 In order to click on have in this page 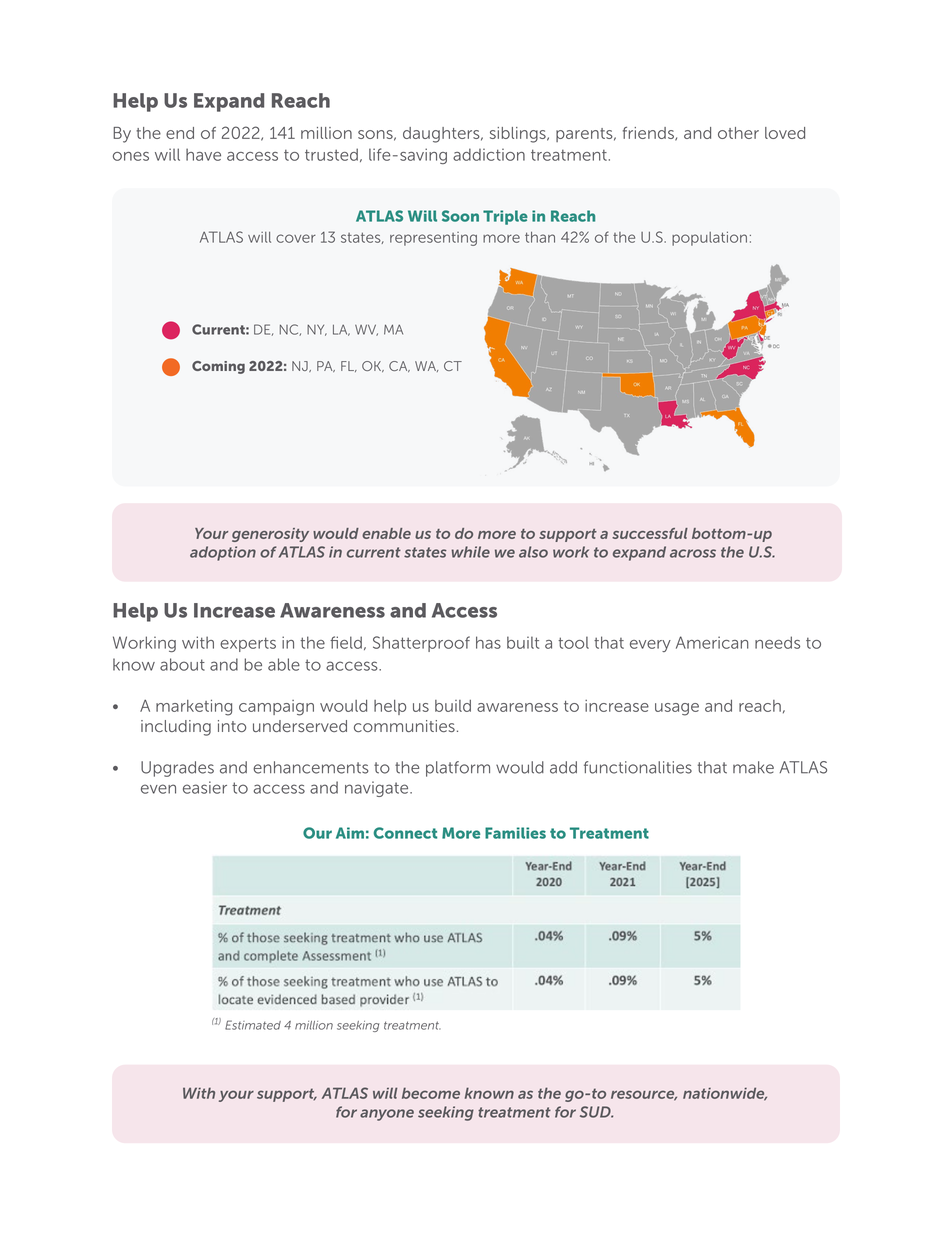, I will do `click(203, 154)`.
